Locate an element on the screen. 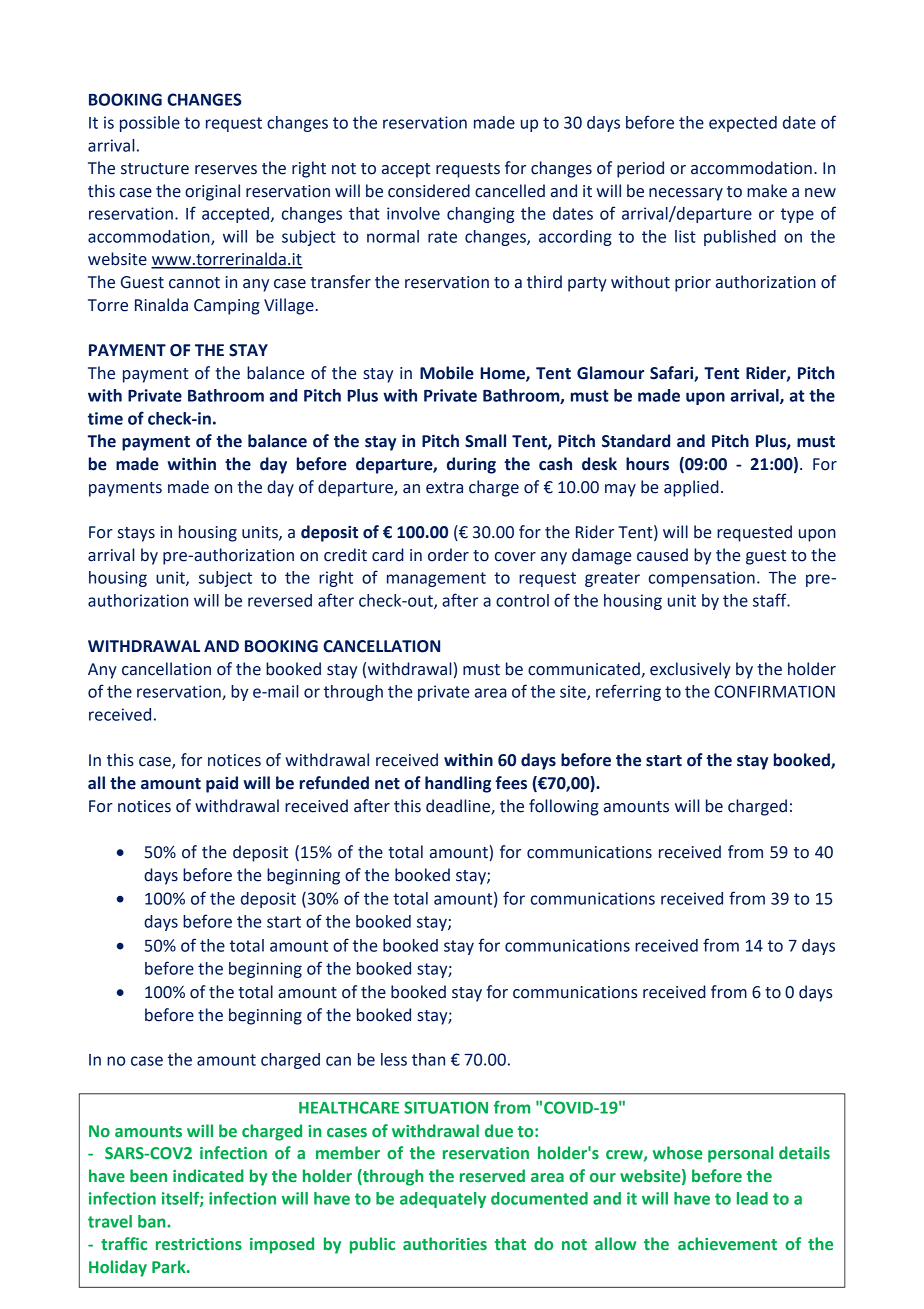 The height and width of the screenshot is (1309, 924). than is located at coordinates (428, 1059).
